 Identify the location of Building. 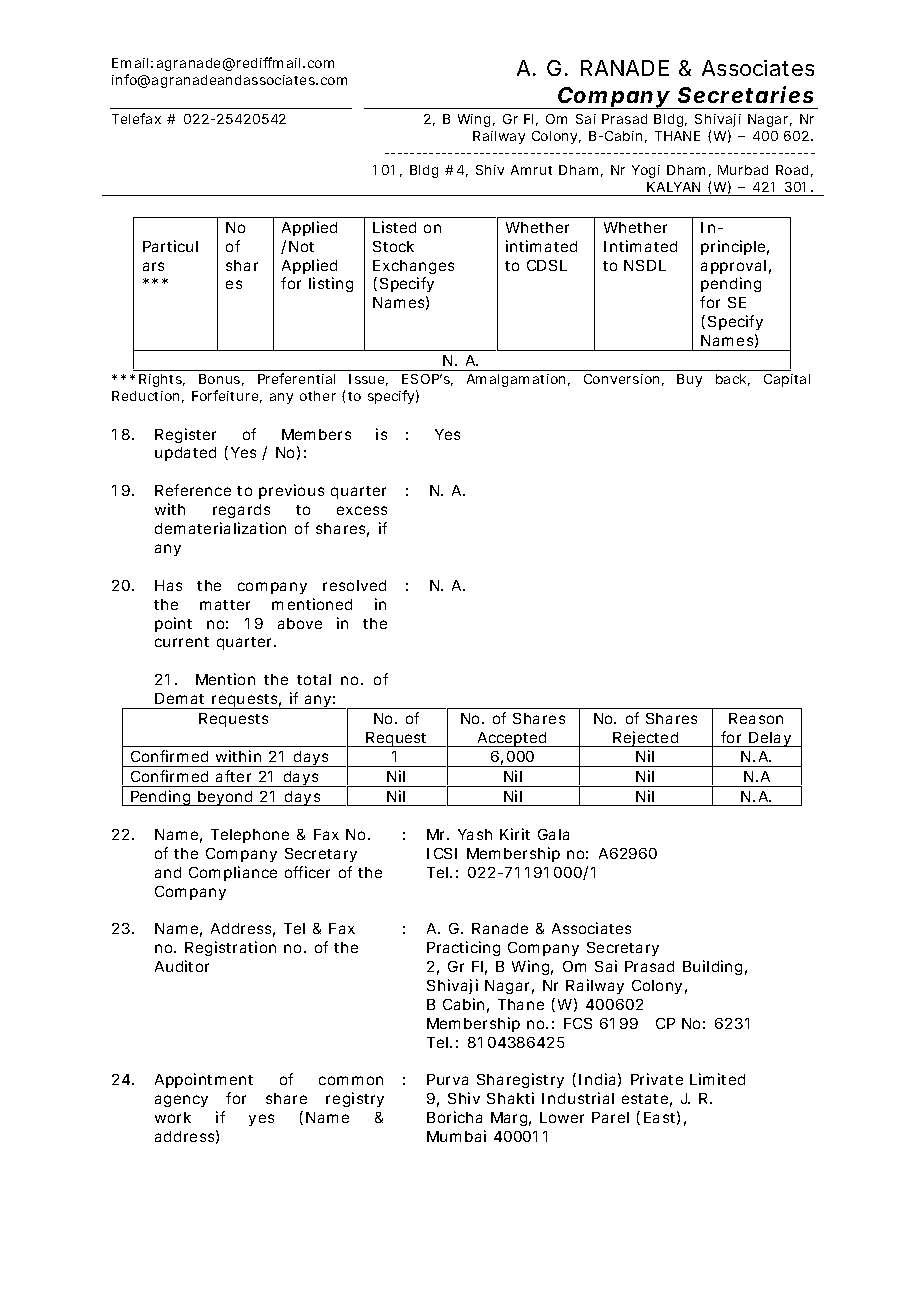
(712, 967).
